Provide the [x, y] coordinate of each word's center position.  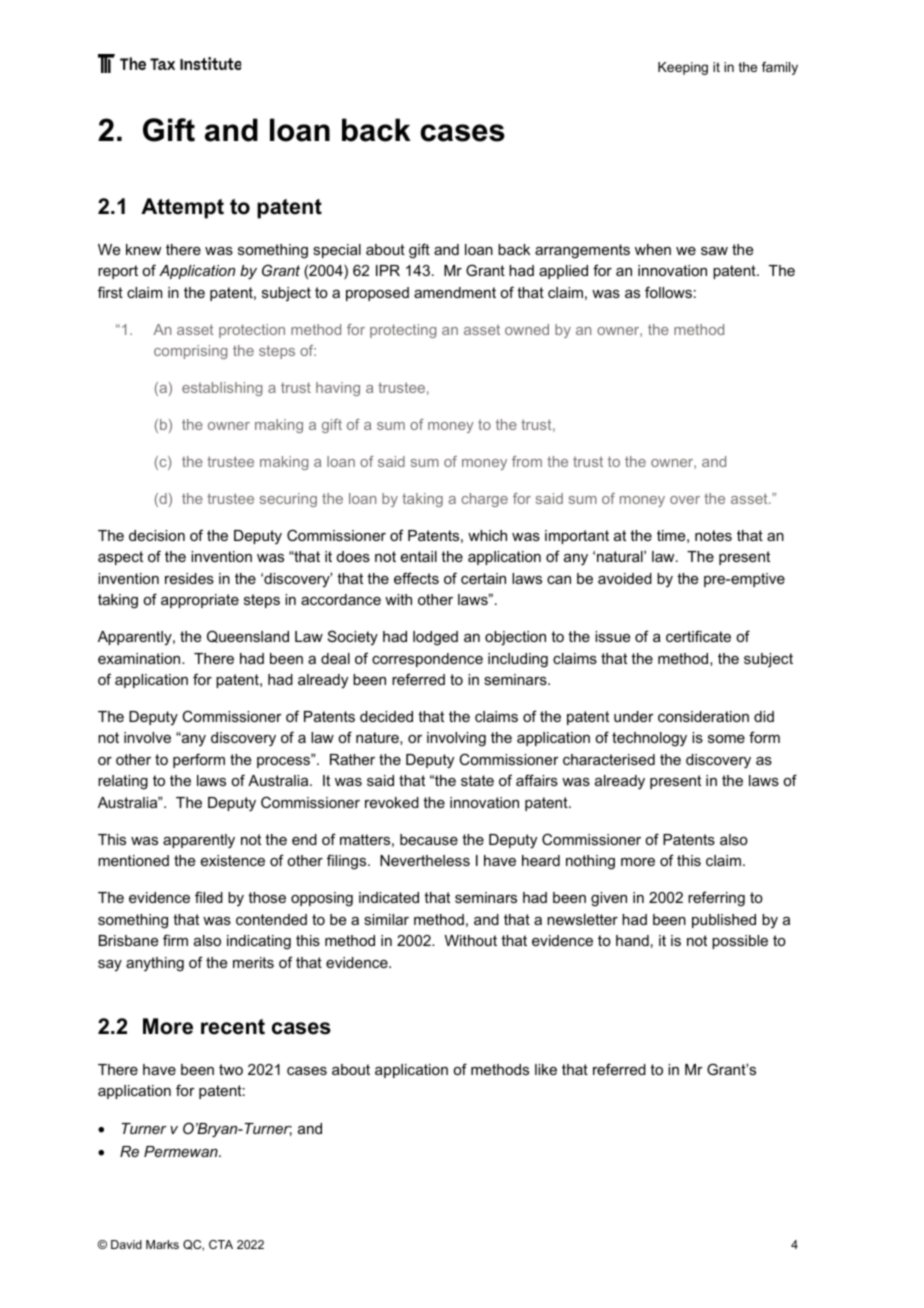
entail [419, 556]
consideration [703, 716]
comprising [190, 352]
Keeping [683, 68]
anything [155, 964]
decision [157, 535]
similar [386, 919]
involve [147, 737]
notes [713, 535]
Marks [162, 1244]
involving [456, 739]
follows [668, 292]
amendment [455, 292]
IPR [388, 270]
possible [740, 942]
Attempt [182, 208]
